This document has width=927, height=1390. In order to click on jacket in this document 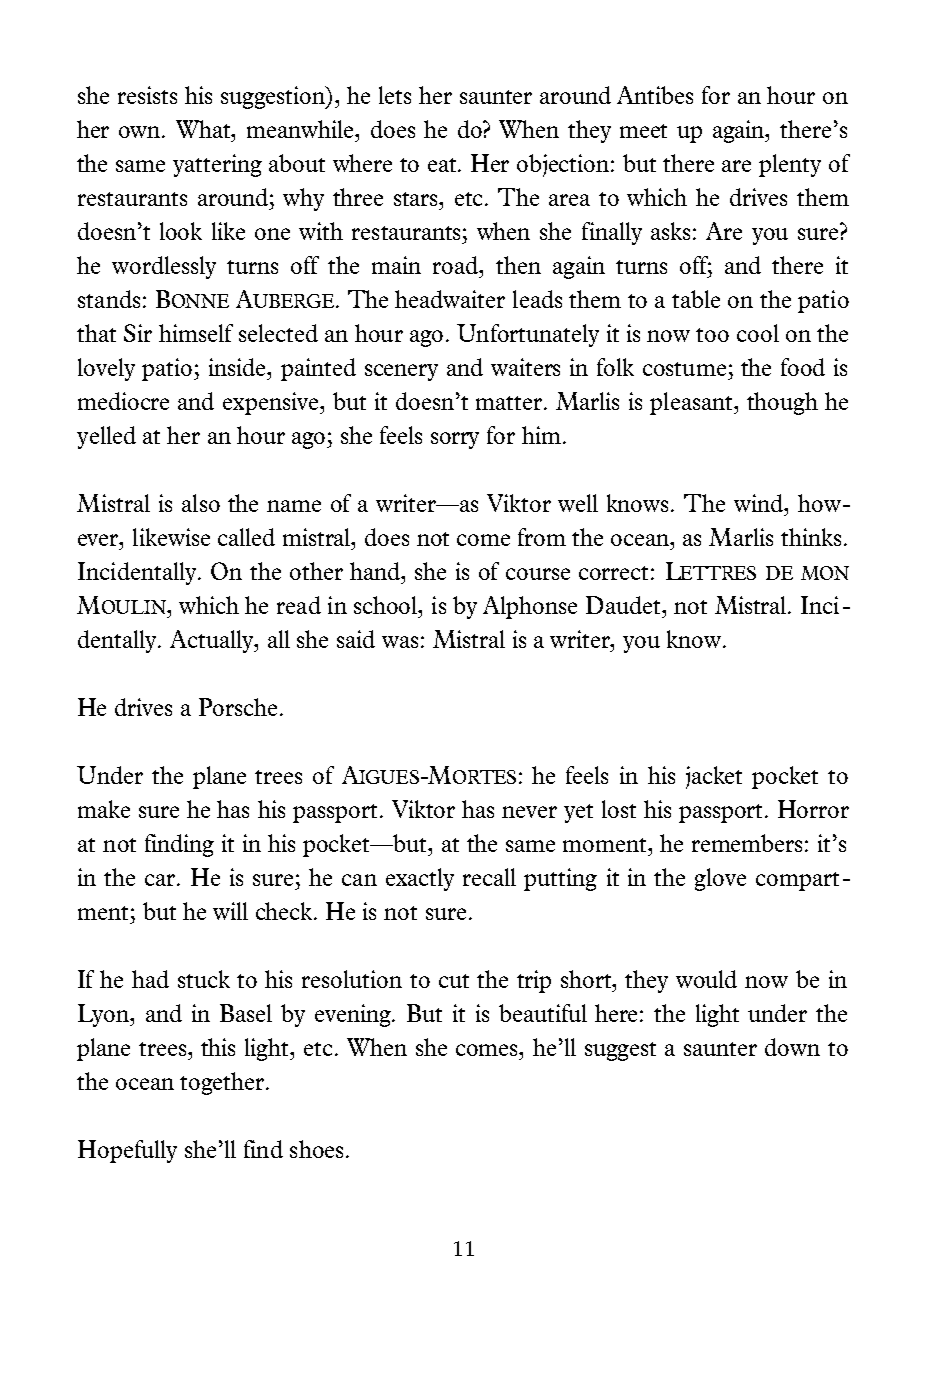, I will do `click(714, 777)`.
